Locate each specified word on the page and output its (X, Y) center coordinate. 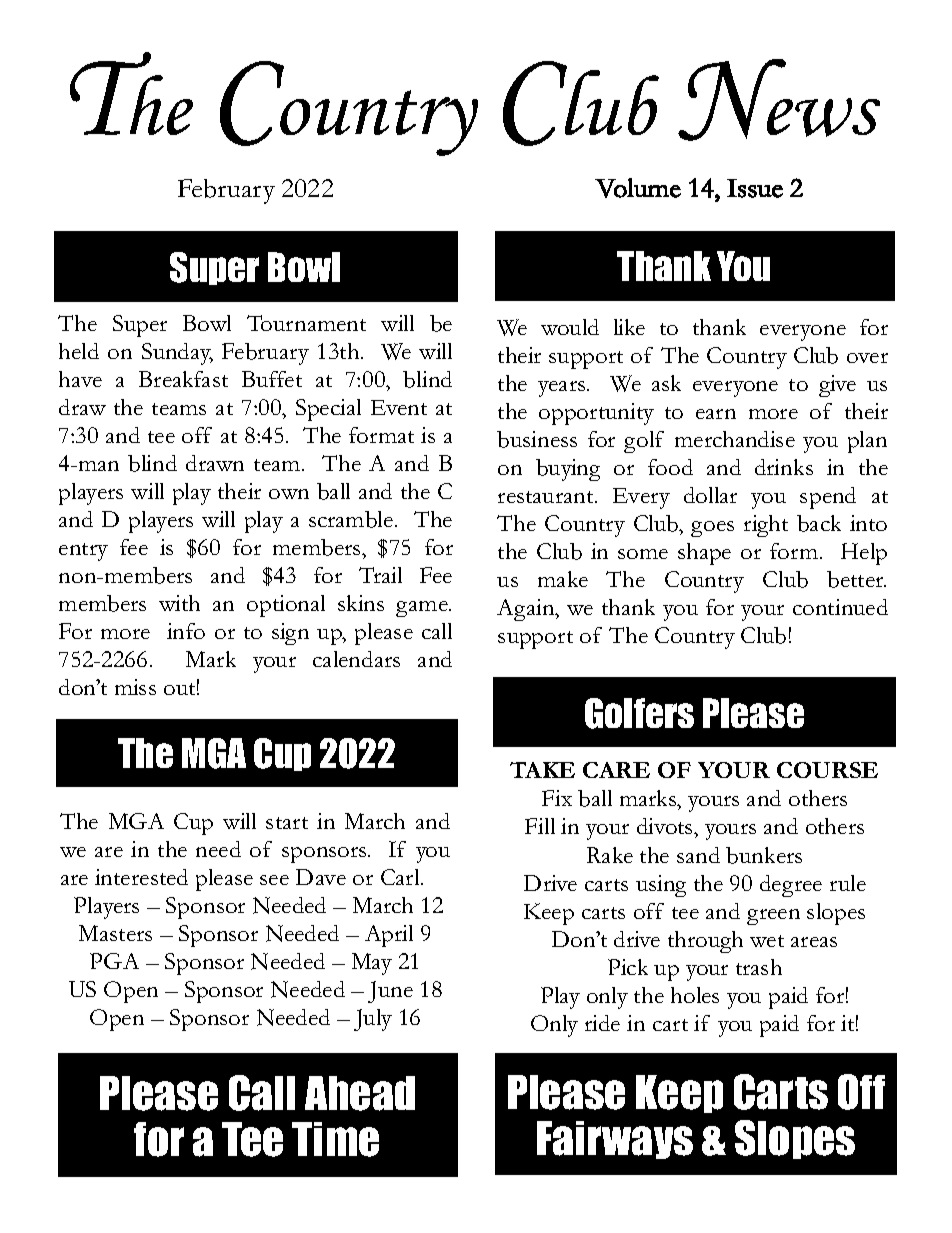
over (867, 358)
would (570, 327)
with (179, 603)
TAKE (542, 770)
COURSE (827, 770)
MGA (136, 821)
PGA (114, 961)
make (563, 579)
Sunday (177, 354)
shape (704, 554)
